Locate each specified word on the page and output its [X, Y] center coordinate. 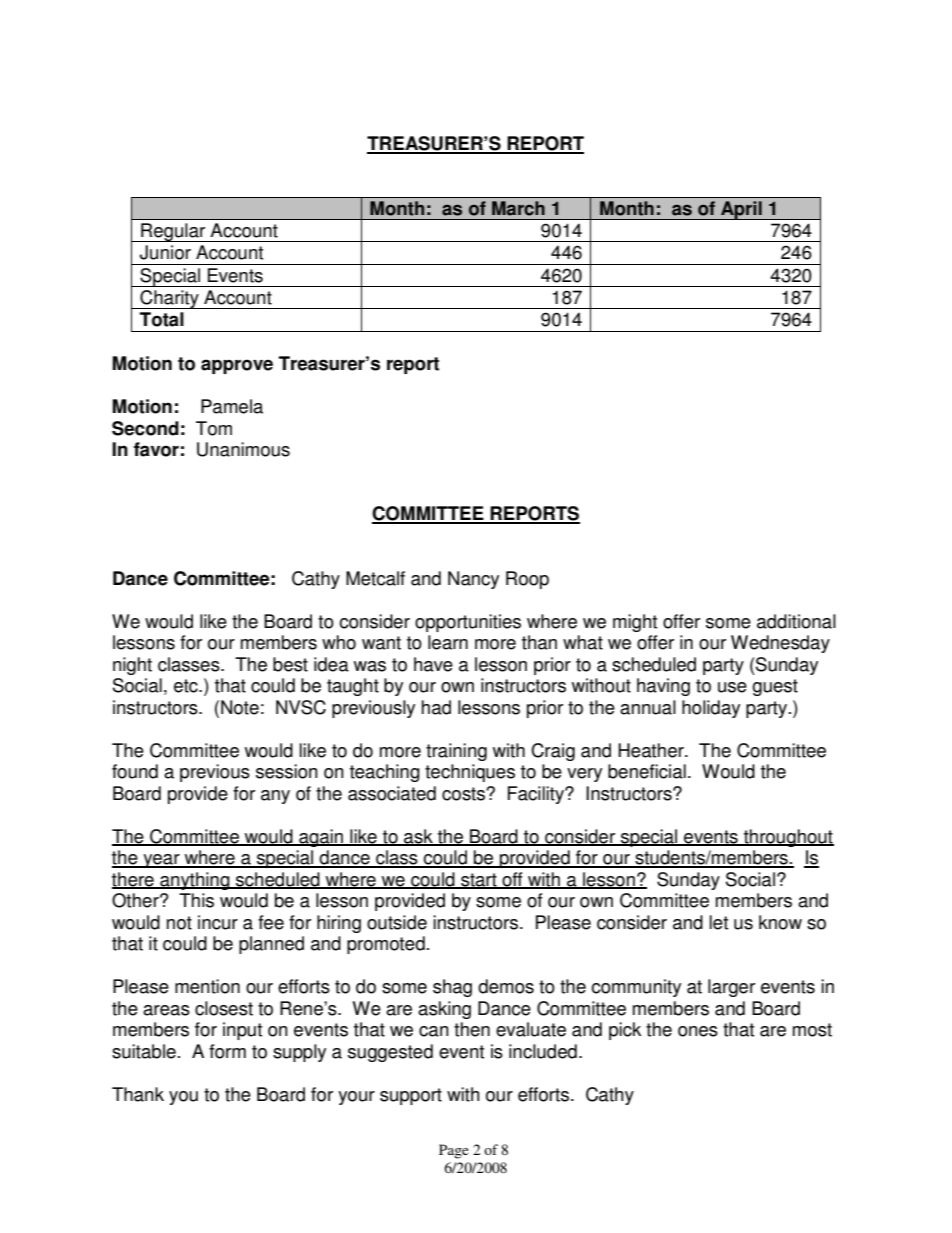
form [227, 1051]
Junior [165, 252]
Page [454, 1151]
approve [237, 366]
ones [698, 1031]
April [741, 210]
